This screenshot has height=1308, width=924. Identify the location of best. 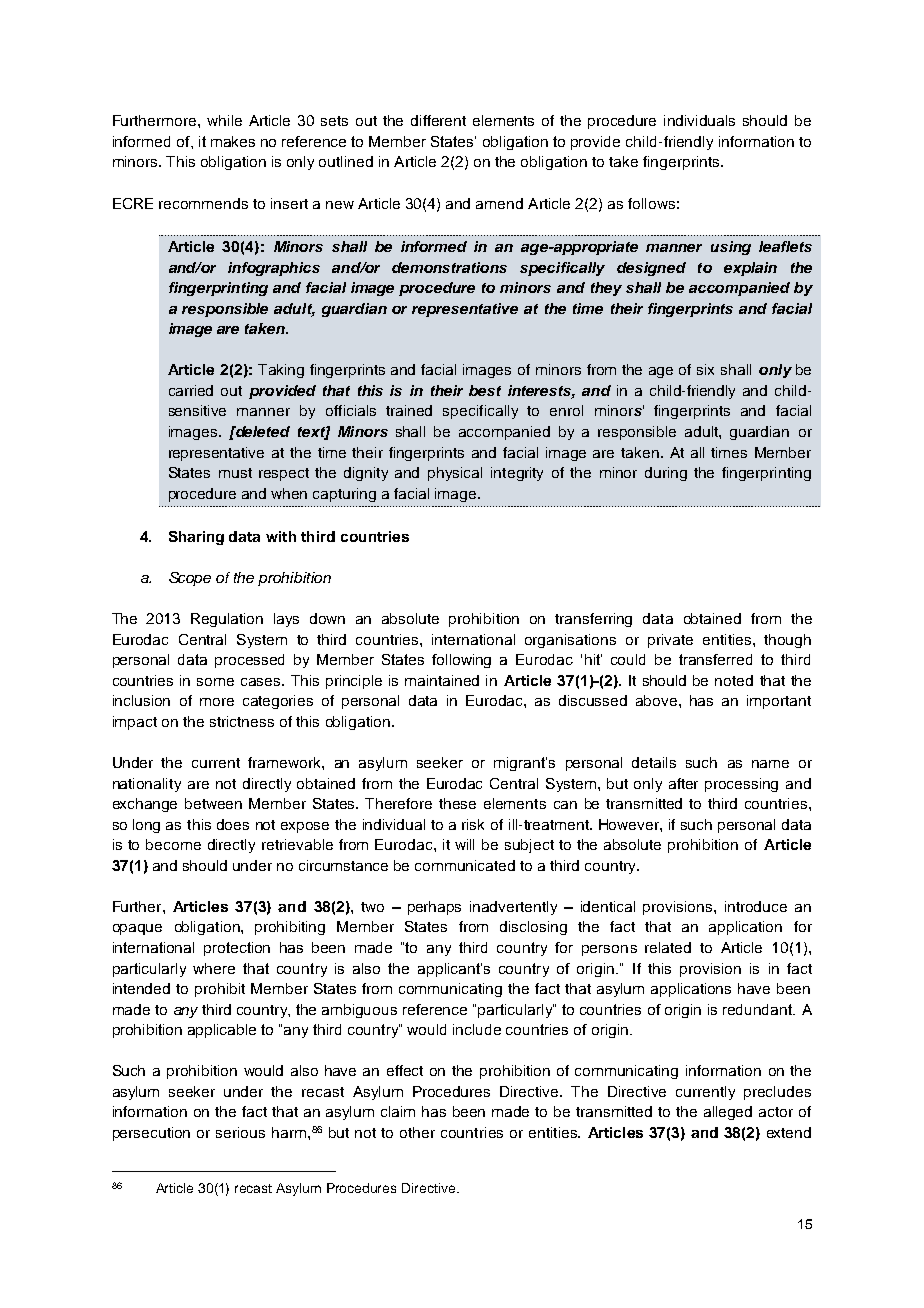
(485, 390).
